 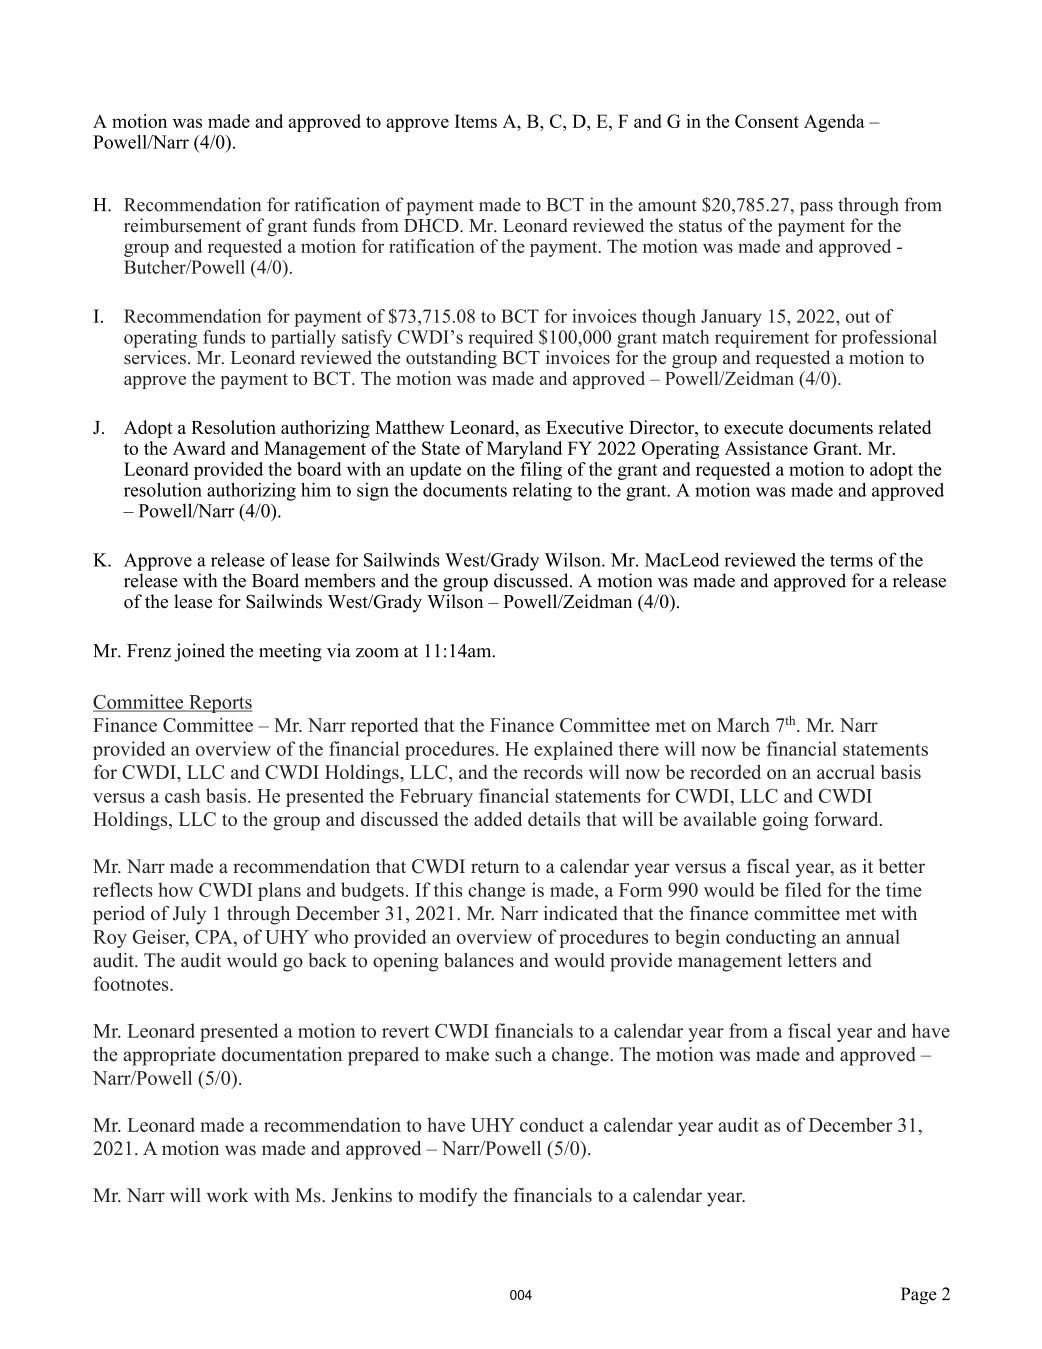 What do you see at coordinates (476, 121) in the page?
I see `Items` at bounding box center [476, 121].
